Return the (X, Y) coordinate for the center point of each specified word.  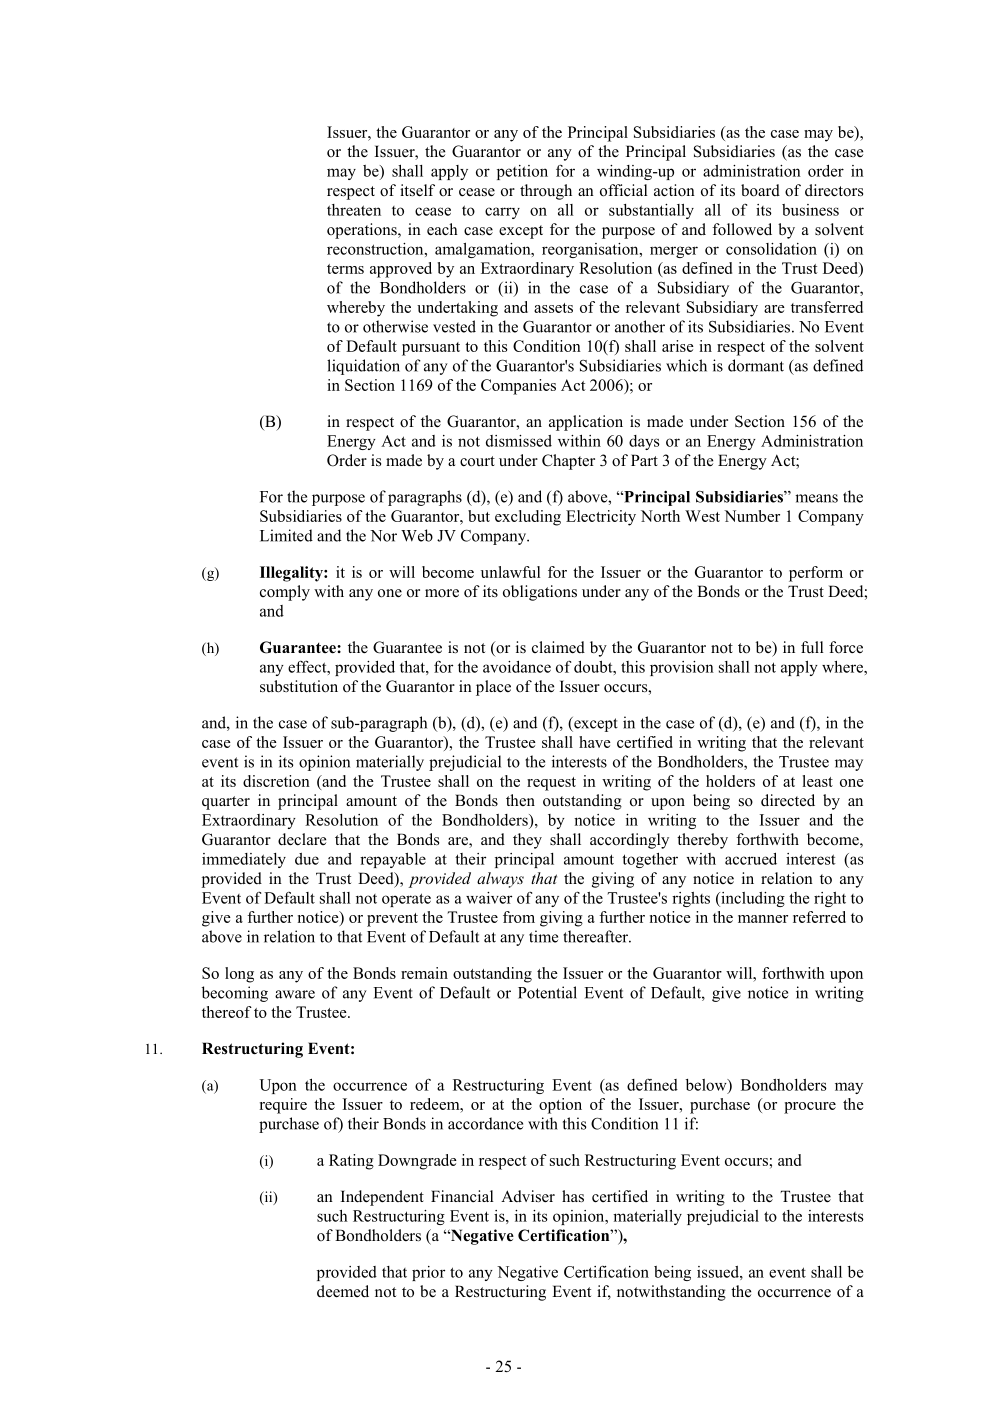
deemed (343, 1291)
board (760, 190)
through (546, 192)
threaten (354, 210)
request (551, 784)
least (817, 781)
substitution (299, 686)
